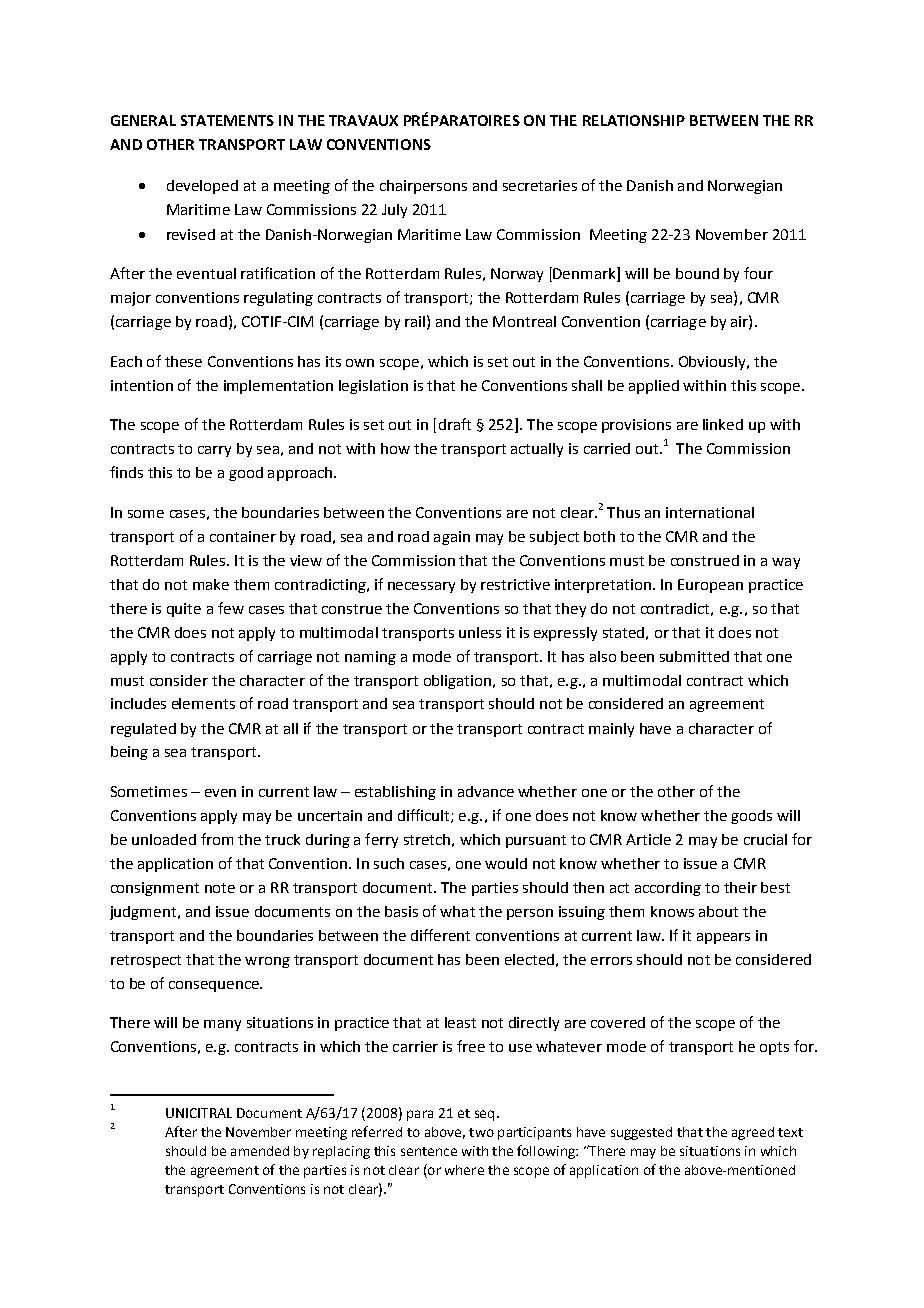  I want to click on different, so click(440, 935).
